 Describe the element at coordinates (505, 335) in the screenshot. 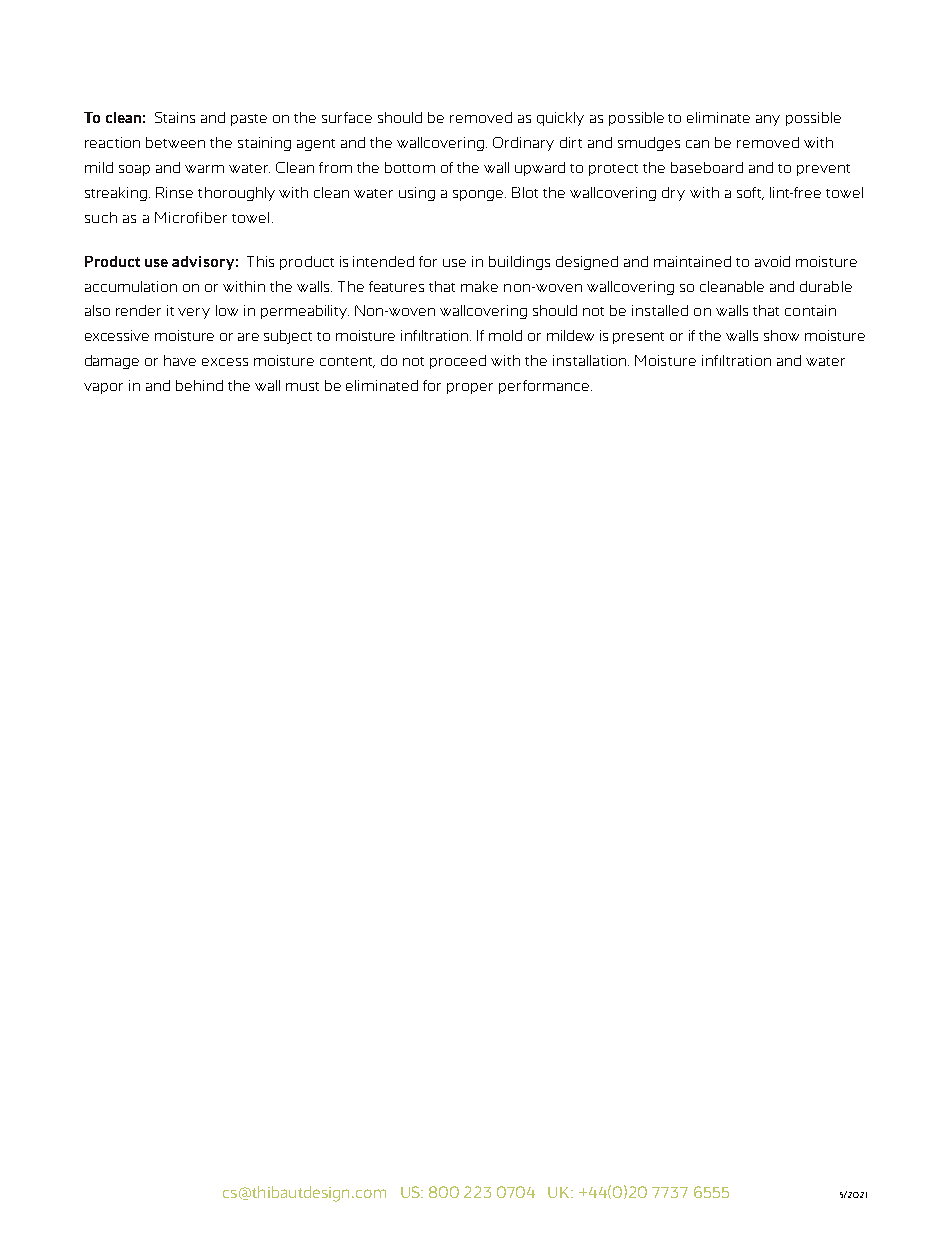

I see `mold` at that location.
